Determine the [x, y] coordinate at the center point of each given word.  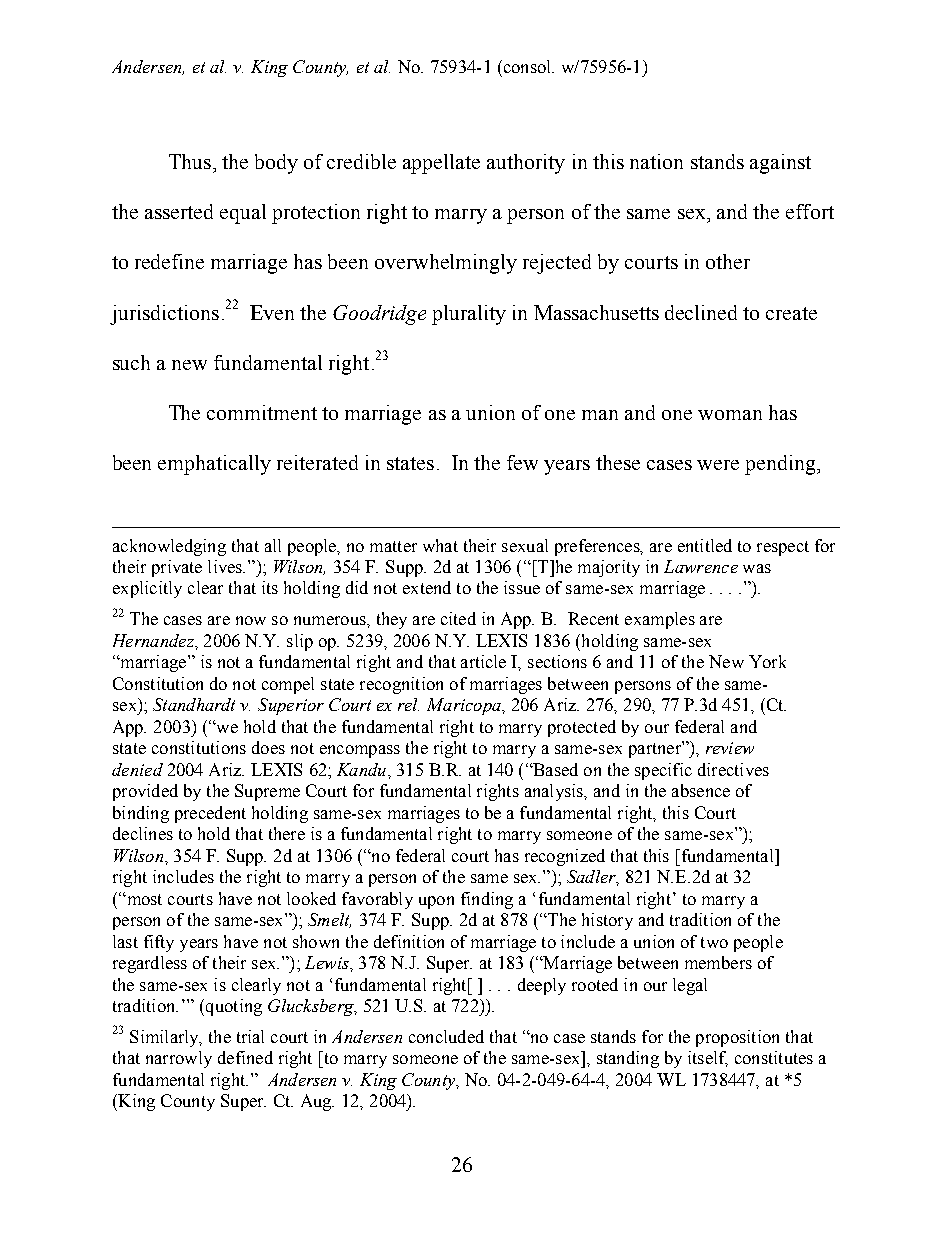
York [767, 661]
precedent [210, 814]
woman [730, 415]
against [780, 164]
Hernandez [154, 640]
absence [701, 790]
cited [458, 618]
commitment [262, 412]
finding [487, 900]
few [522, 462]
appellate [441, 164]
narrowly [179, 1059]
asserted [179, 211]
